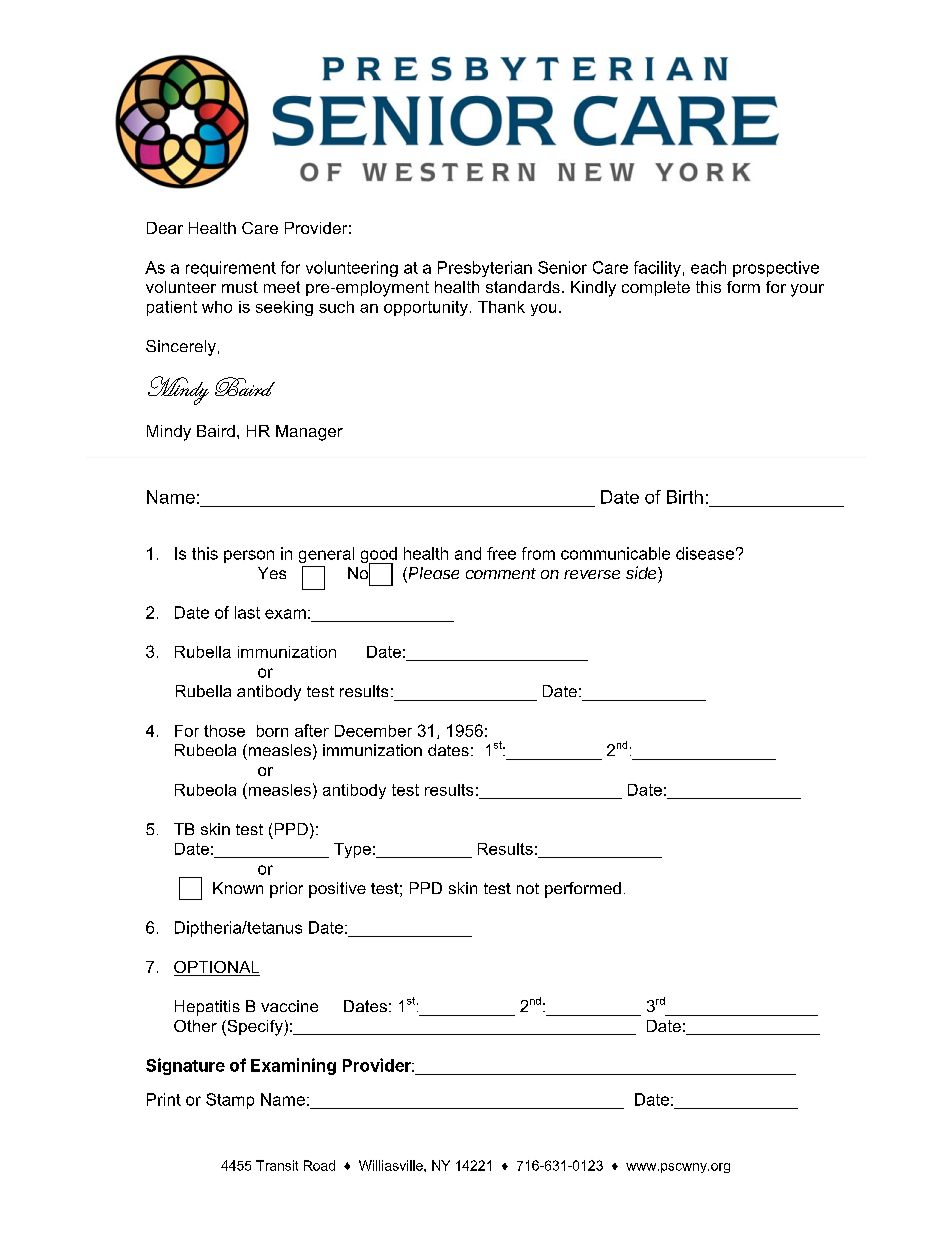 The width and height of the screenshot is (952, 1233). I want to click on Known, so click(238, 888).
